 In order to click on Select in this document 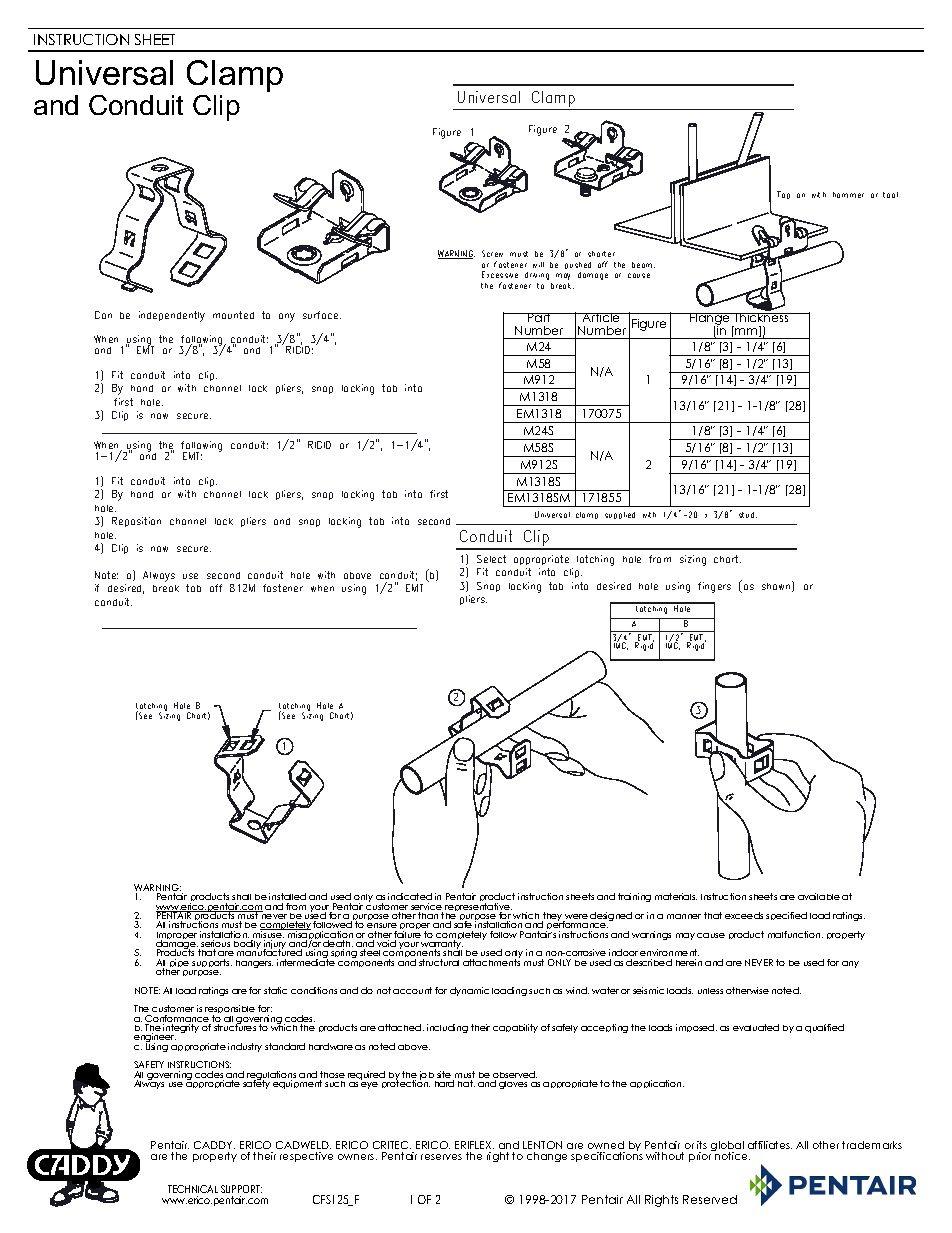, I will do `click(491, 559)`.
